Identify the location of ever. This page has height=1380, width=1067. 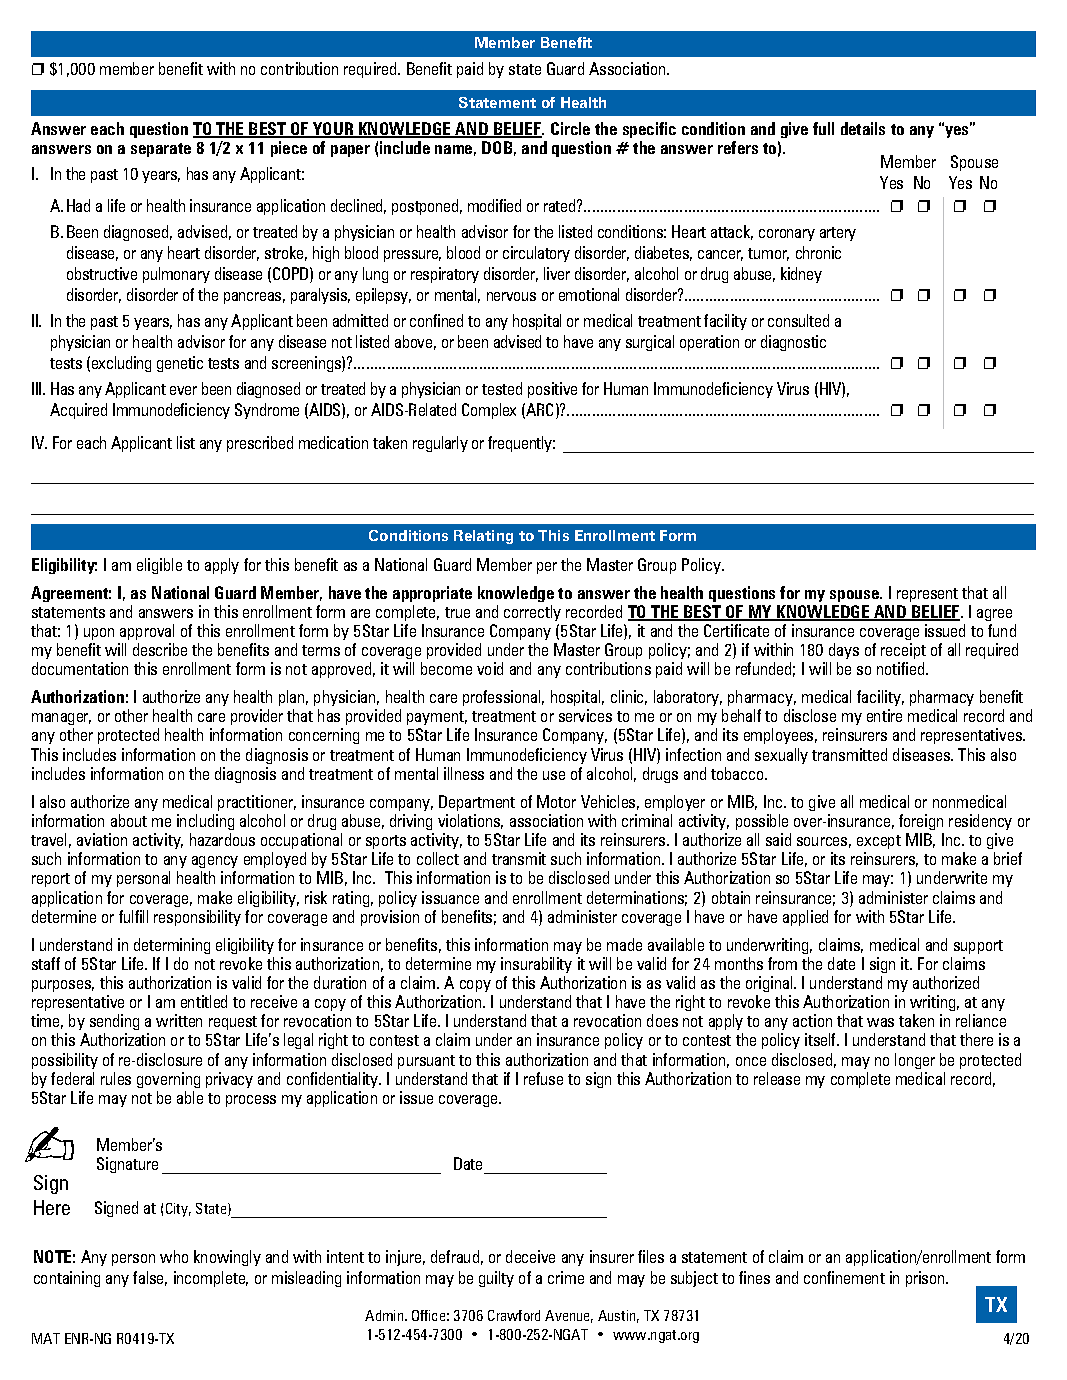
(183, 390).
